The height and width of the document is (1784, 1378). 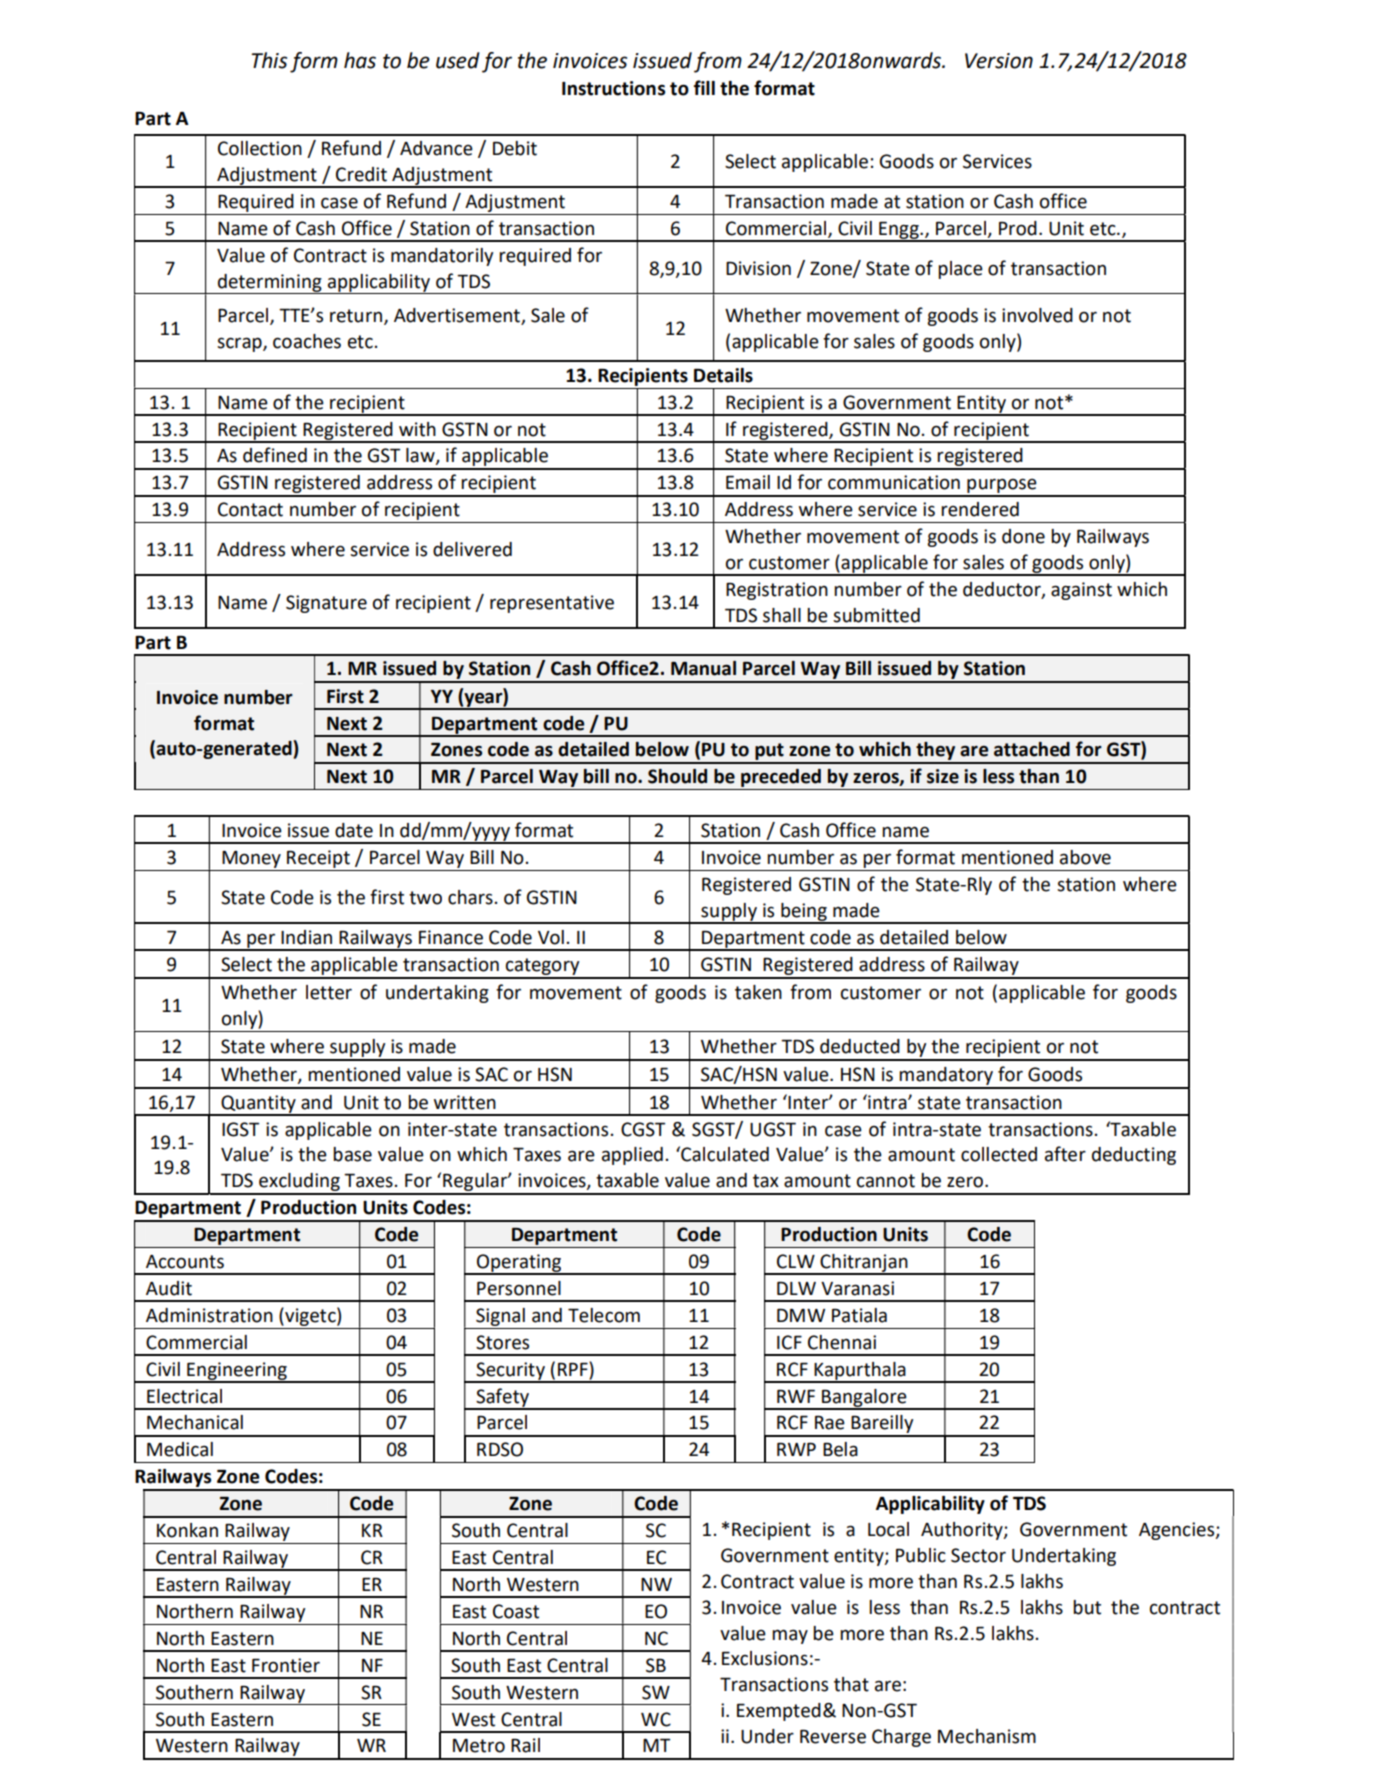 I want to click on Manual, so click(x=703, y=668).
